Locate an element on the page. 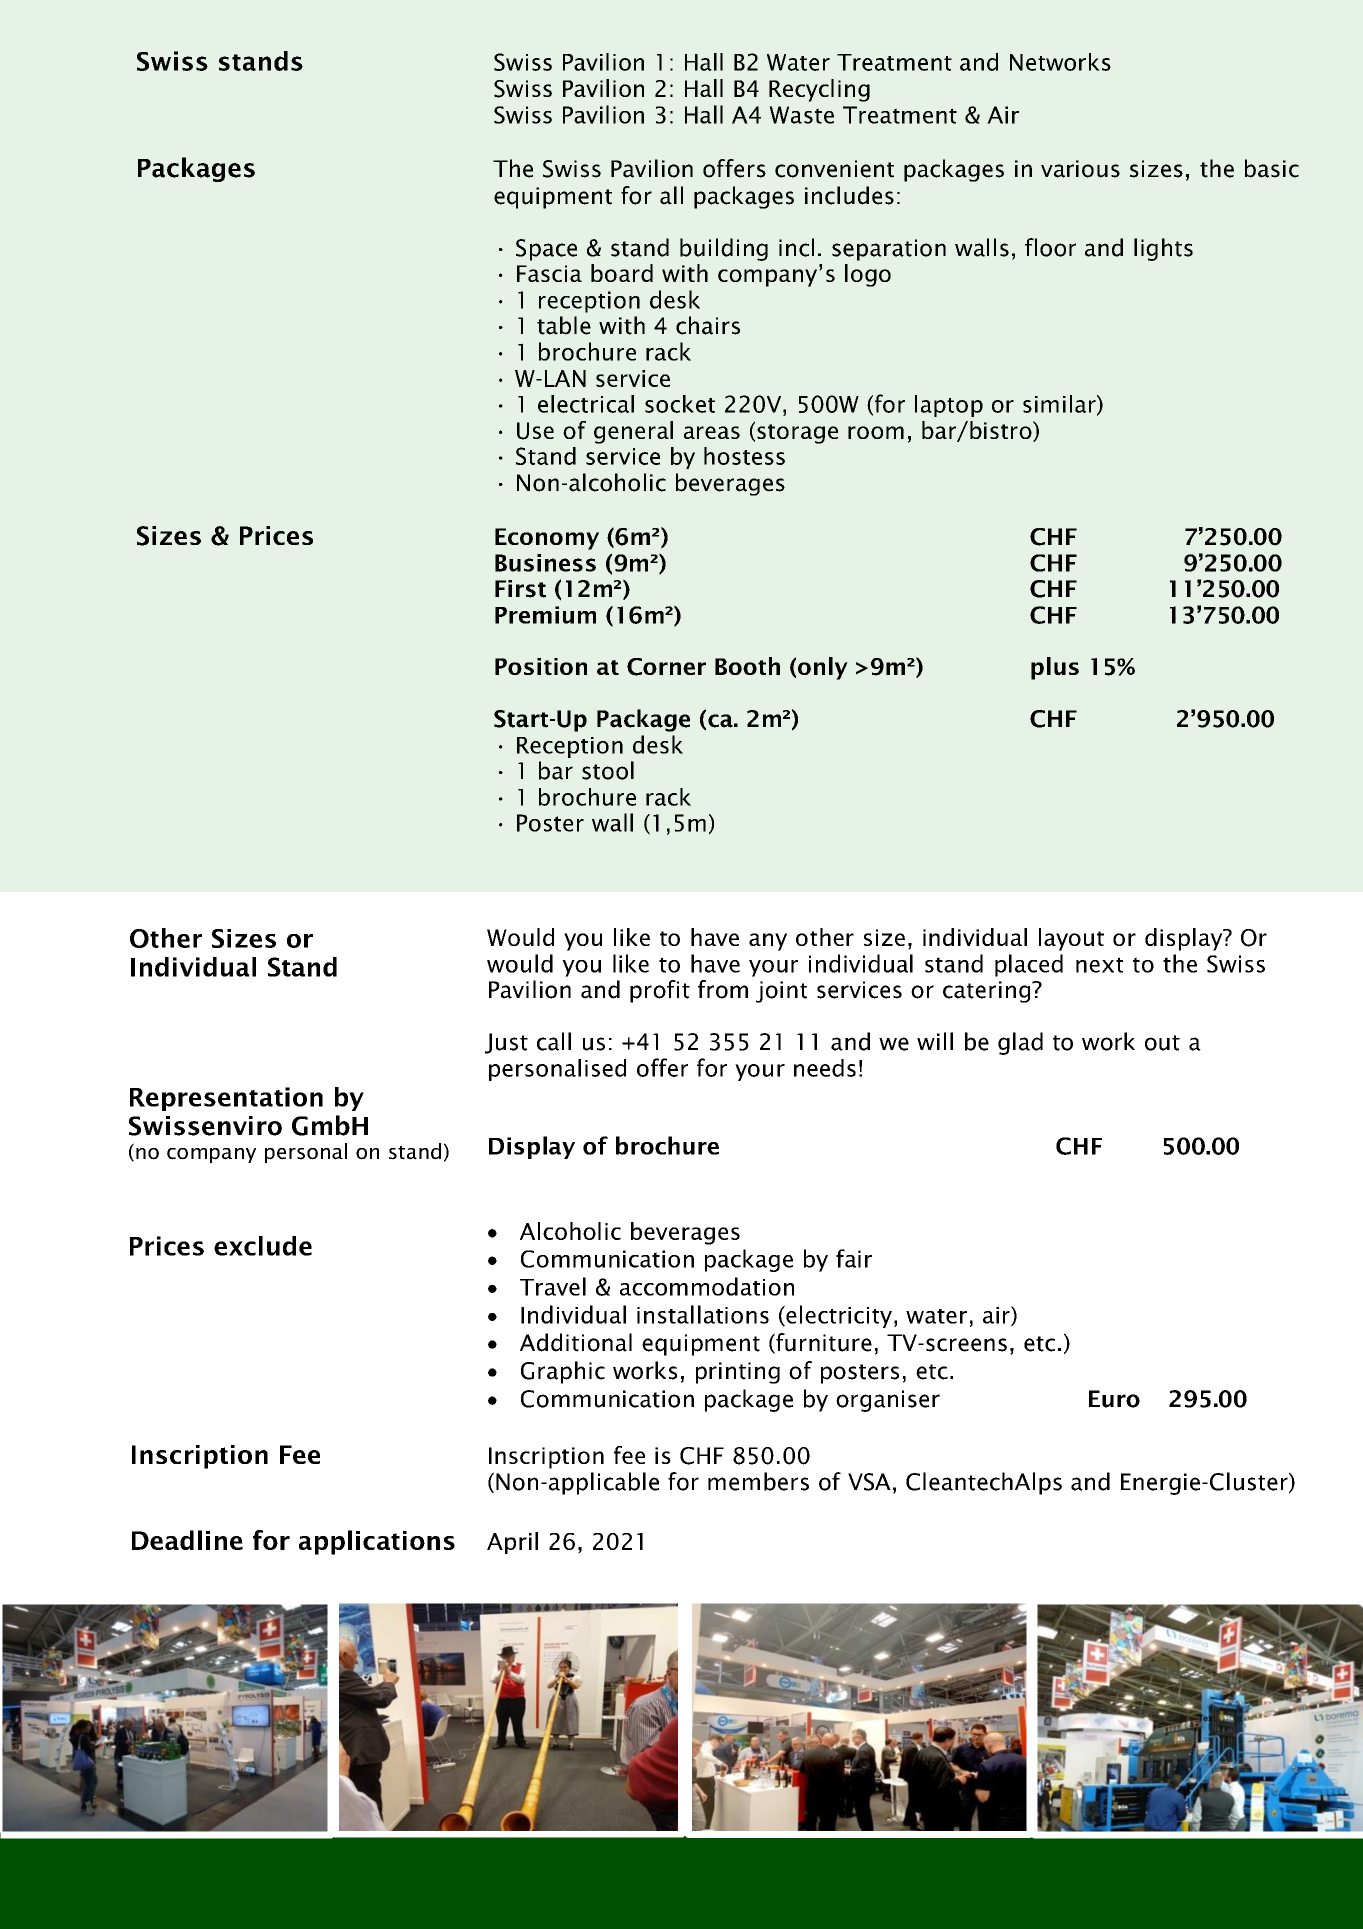 The height and width of the page is (1929, 1363). Waste is located at coordinates (801, 115).
